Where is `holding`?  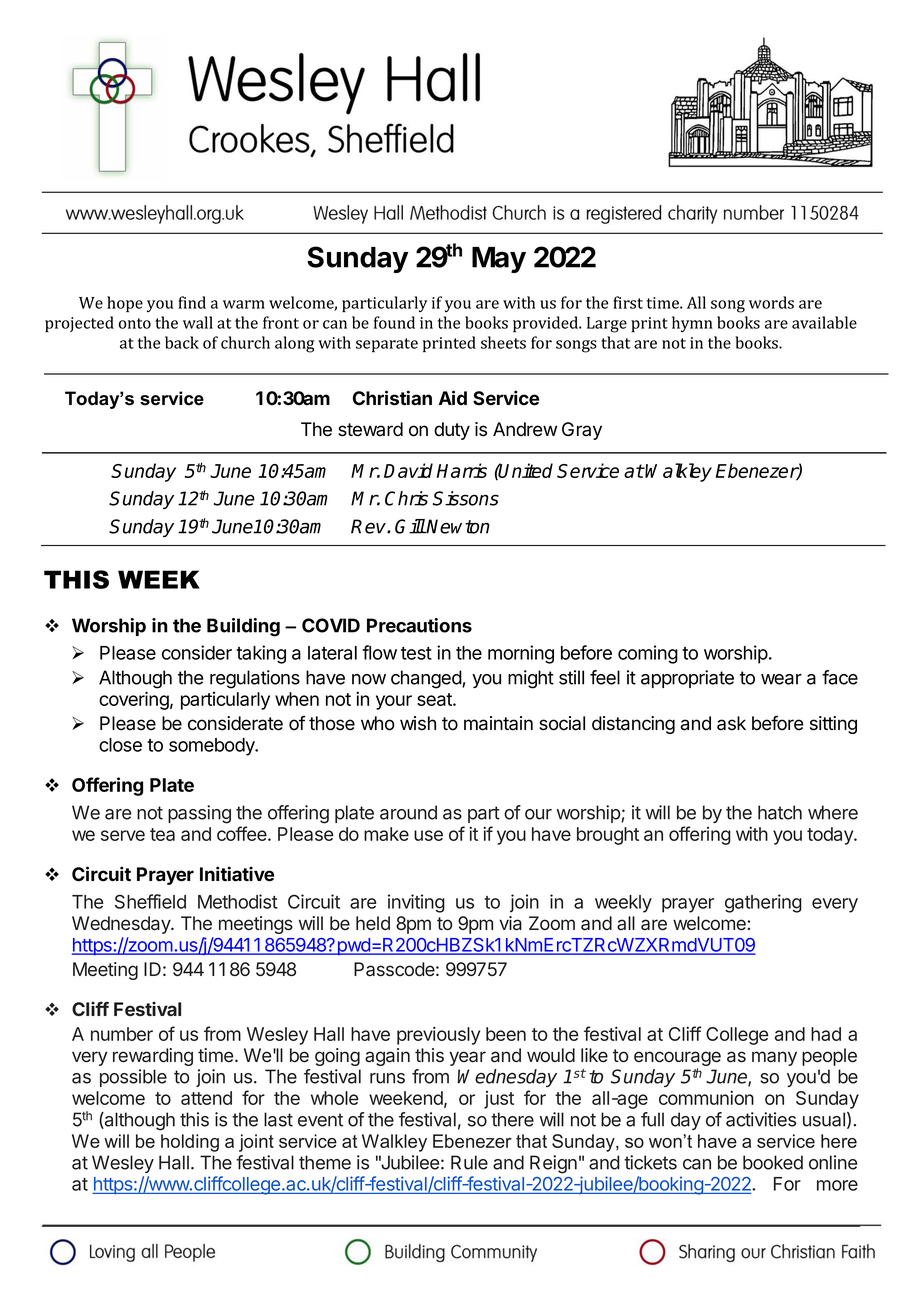 holding is located at coordinates (190, 1143).
